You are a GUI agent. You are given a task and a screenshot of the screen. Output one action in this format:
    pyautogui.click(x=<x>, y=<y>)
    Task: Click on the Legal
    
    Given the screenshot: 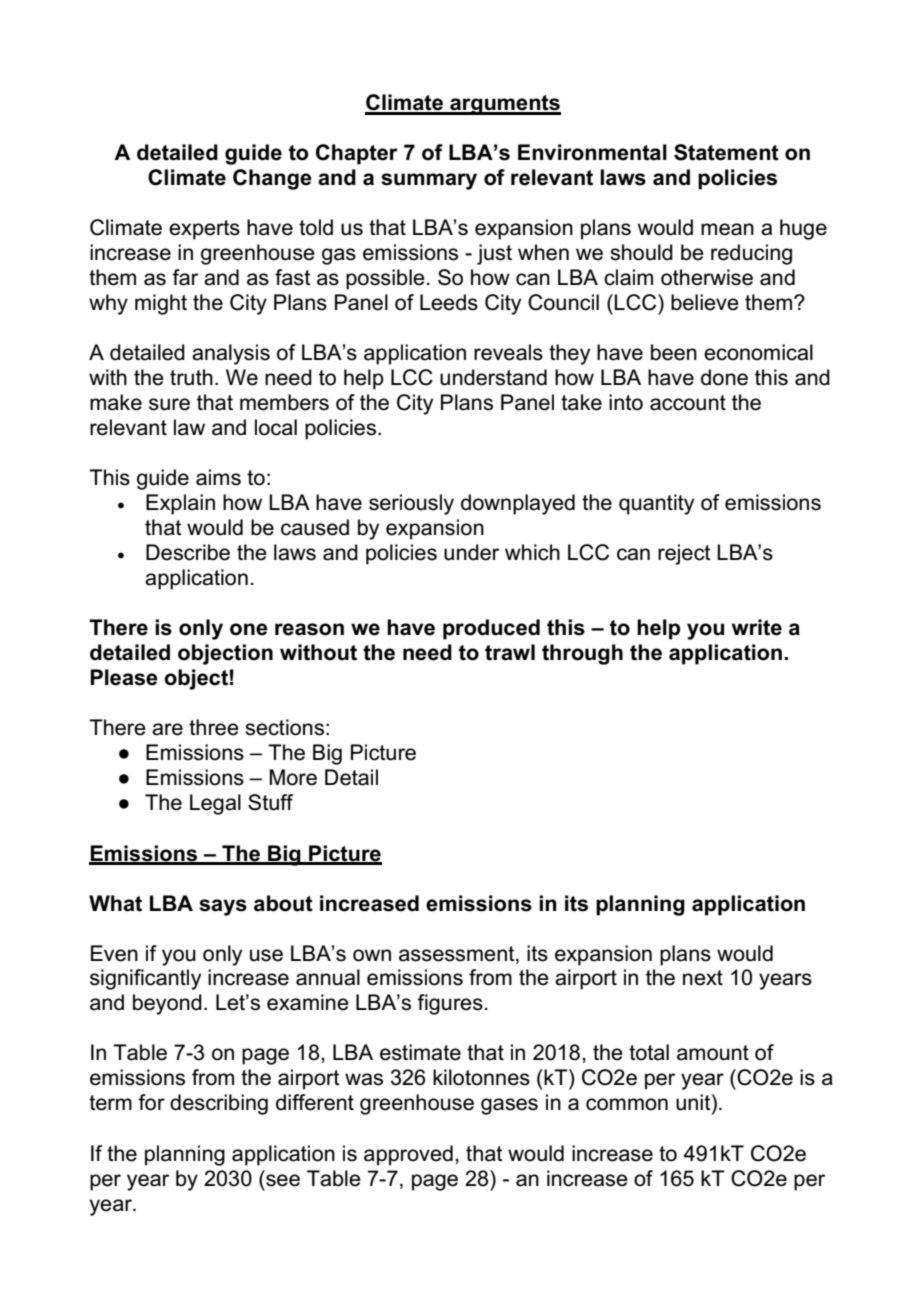 What is the action you would take?
    pyautogui.click(x=215, y=804)
